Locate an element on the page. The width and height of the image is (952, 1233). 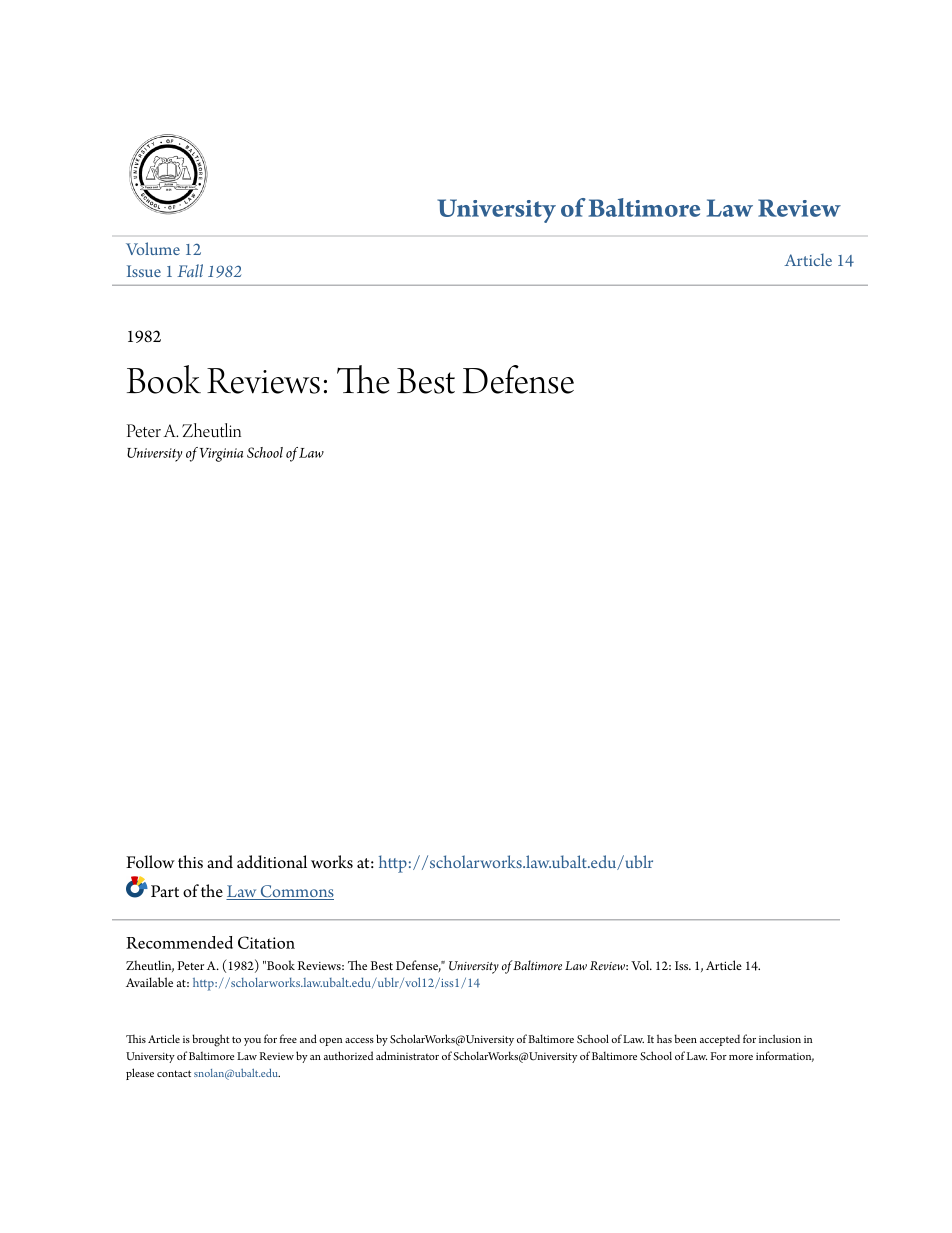
accepted is located at coordinates (720, 1040).
